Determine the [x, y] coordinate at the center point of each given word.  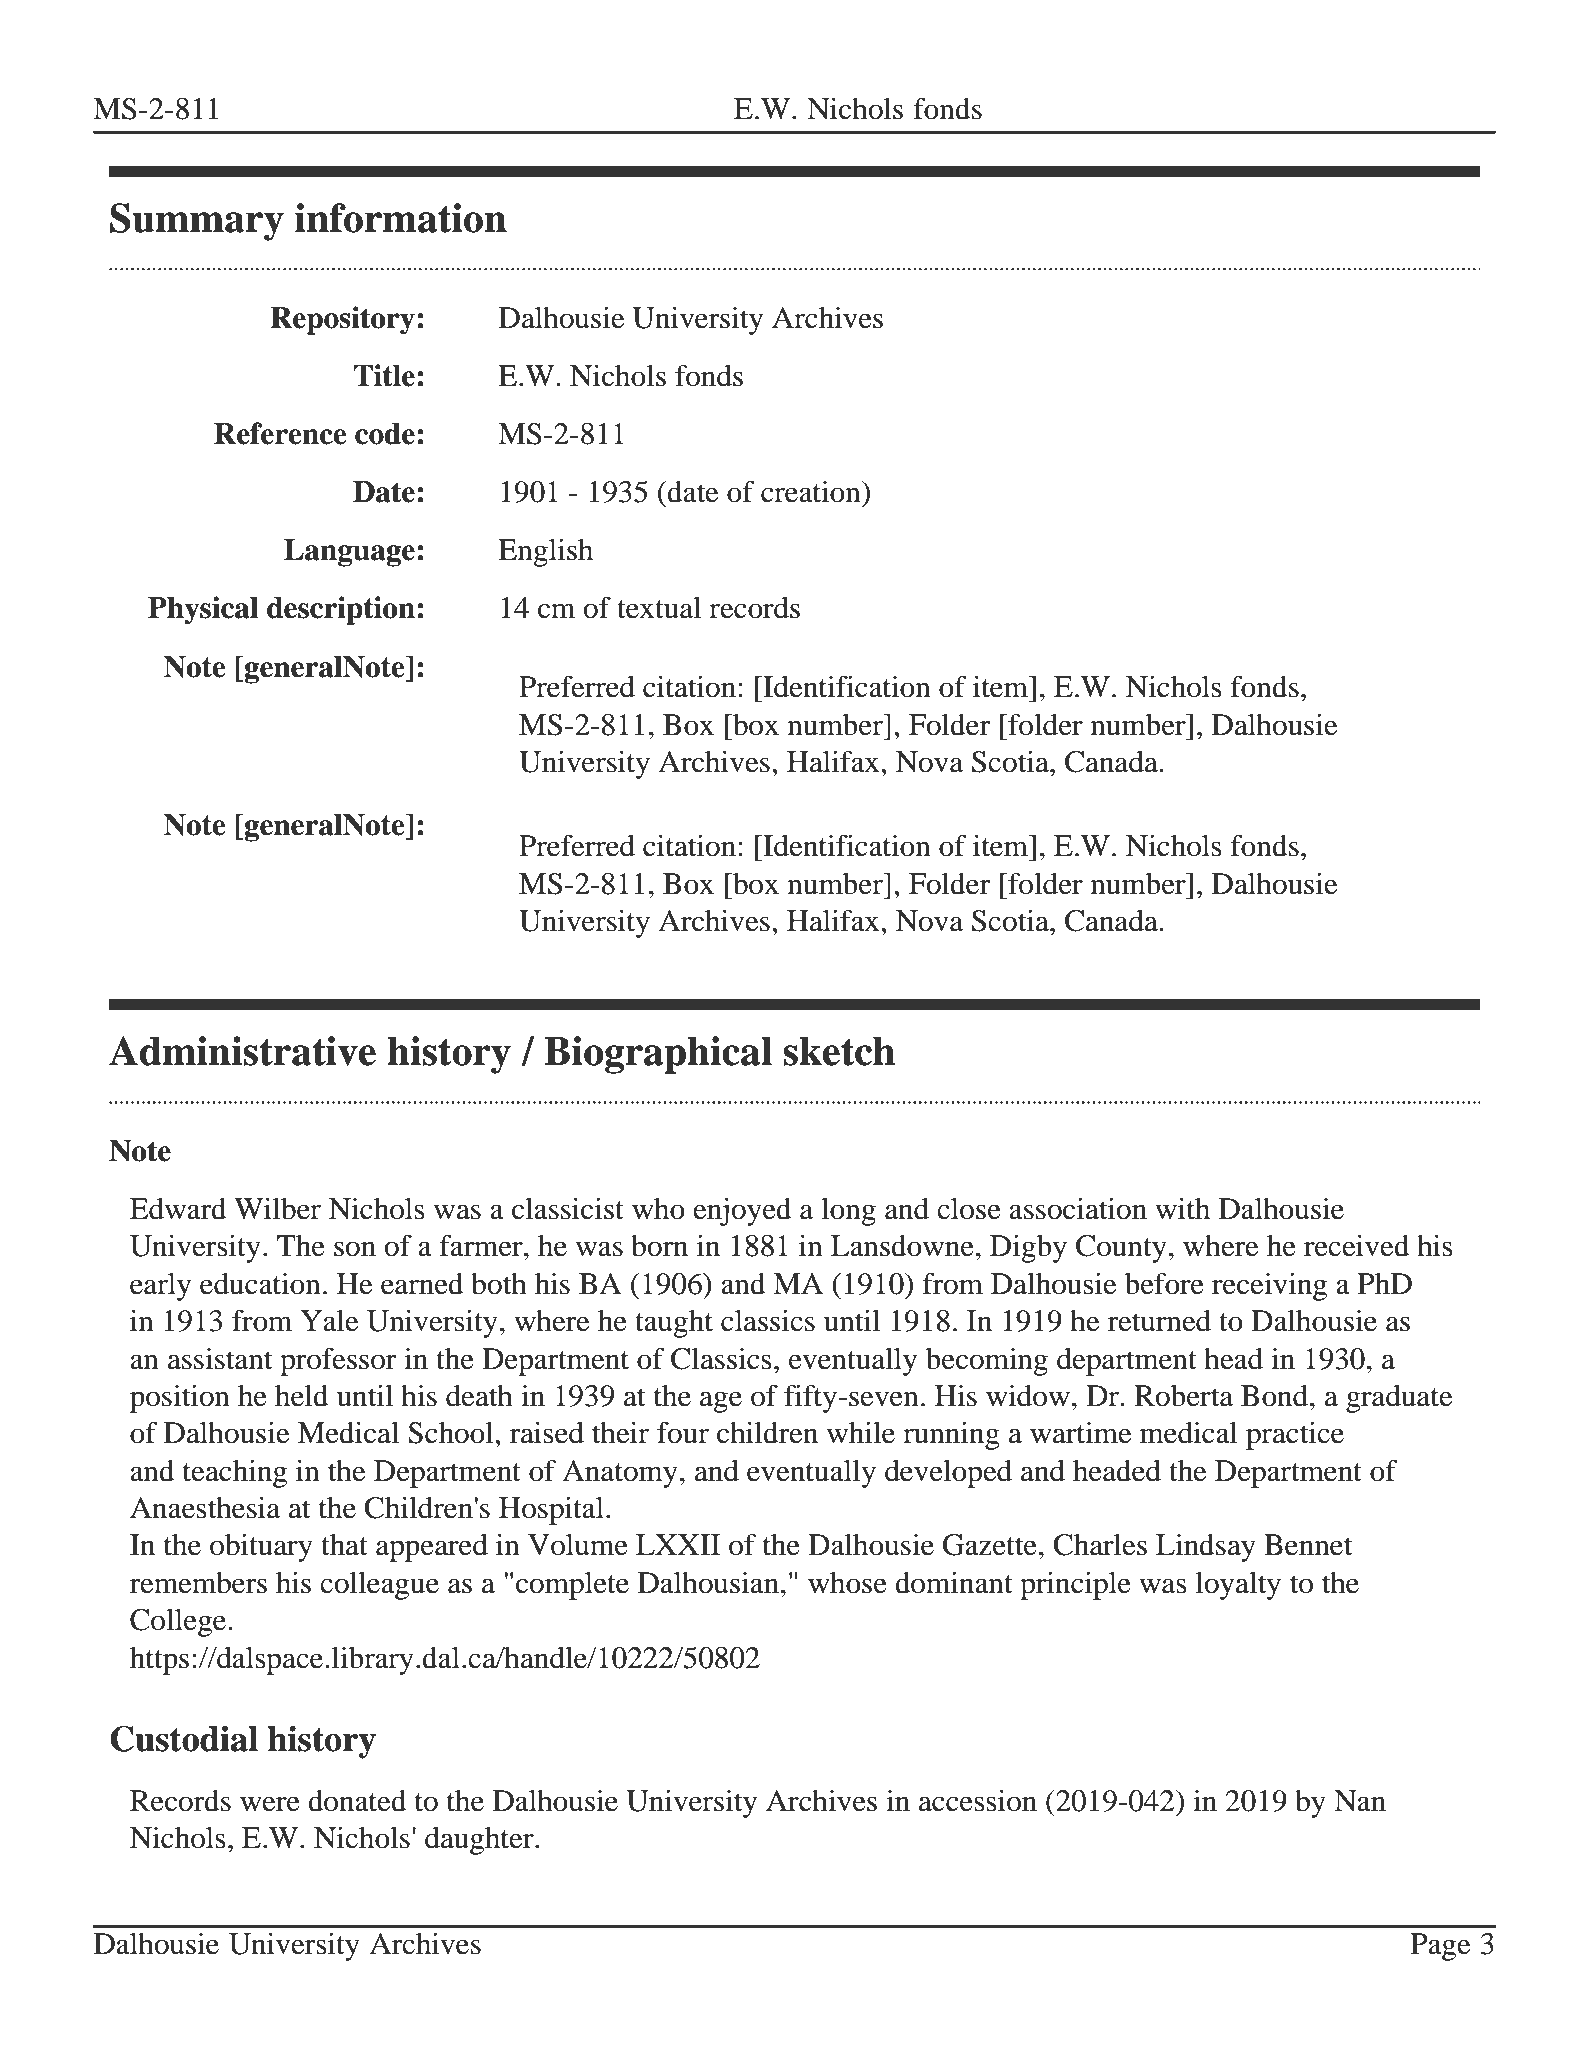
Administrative [242, 1051]
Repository [342, 320]
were [270, 1804]
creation [812, 492]
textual [659, 608]
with [1182, 1208]
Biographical [658, 1055]
